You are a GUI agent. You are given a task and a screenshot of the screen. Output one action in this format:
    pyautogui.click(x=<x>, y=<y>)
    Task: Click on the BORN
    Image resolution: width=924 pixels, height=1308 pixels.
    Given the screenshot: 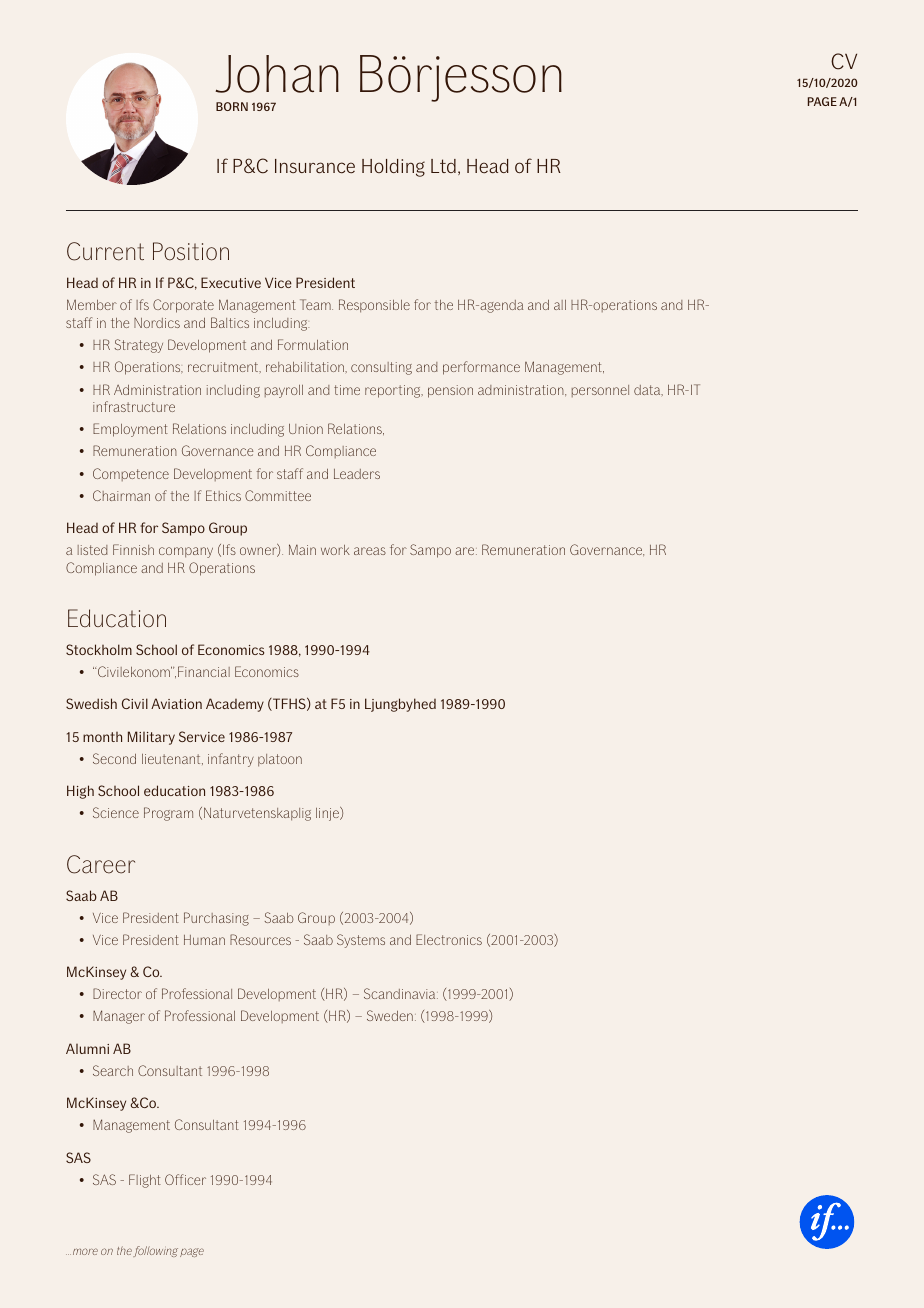 What is the action you would take?
    pyautogui.click(x=232, y=106)
